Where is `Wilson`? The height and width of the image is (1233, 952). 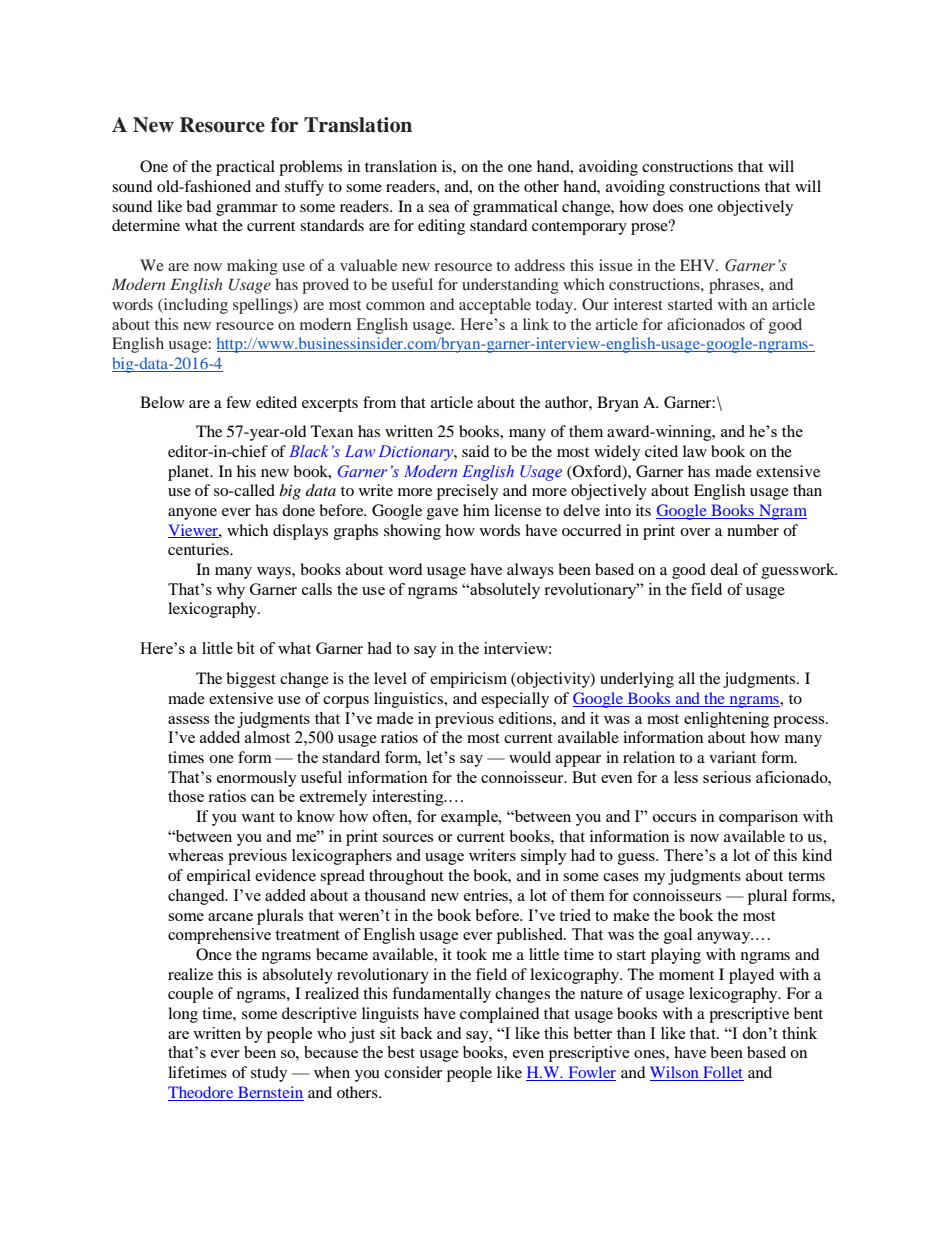 Wilson is located at coordinates (675, 1073).
